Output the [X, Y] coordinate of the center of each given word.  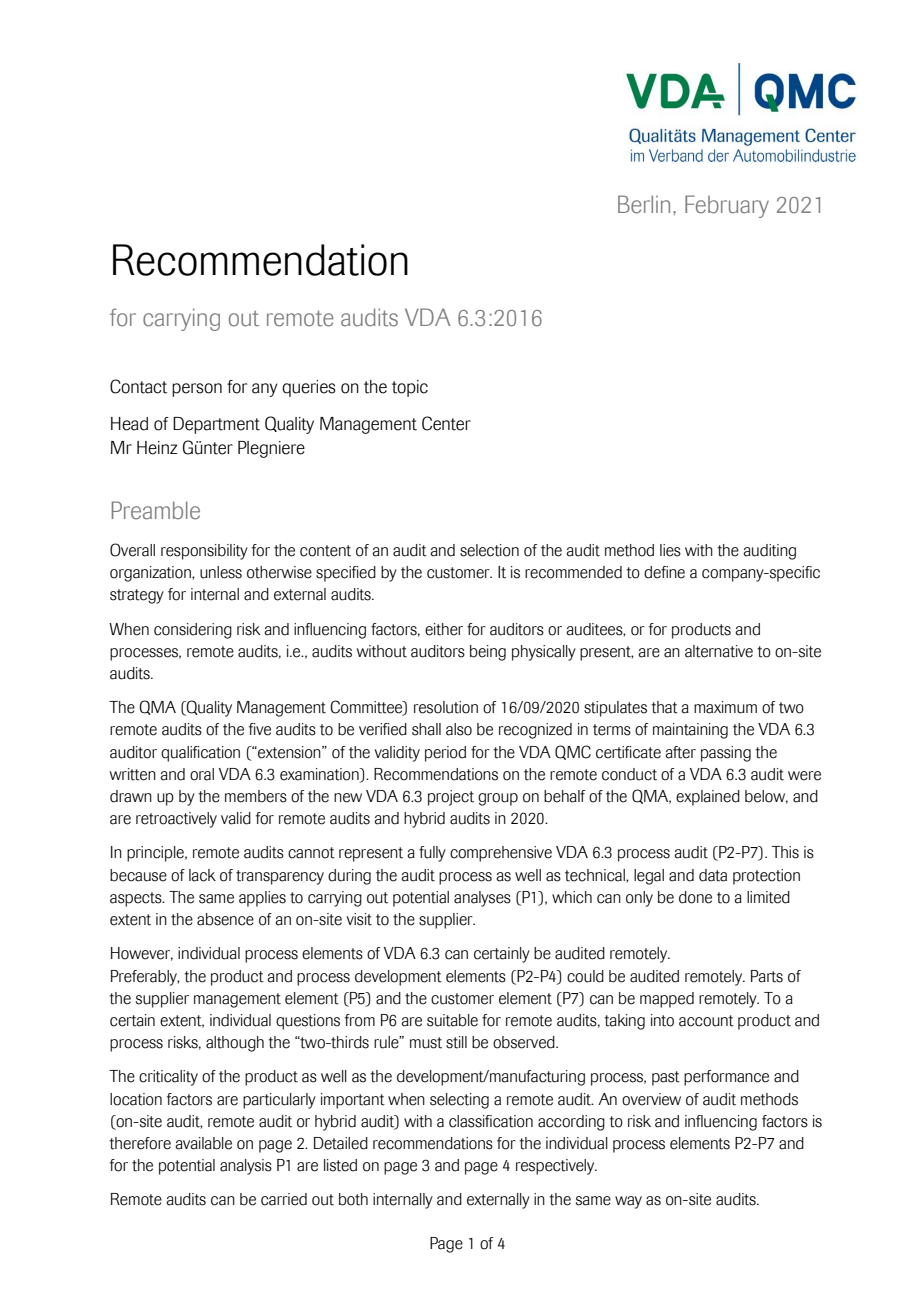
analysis [246, 1167]
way [628, 1202]
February [727, 206]
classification [491, 1121]
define [664, 572]
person [197, 390]
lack [202, 875]
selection [489, 550]
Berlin [644, 204]
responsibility [204, 552]
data [713, 875]
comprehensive [501, 854]
